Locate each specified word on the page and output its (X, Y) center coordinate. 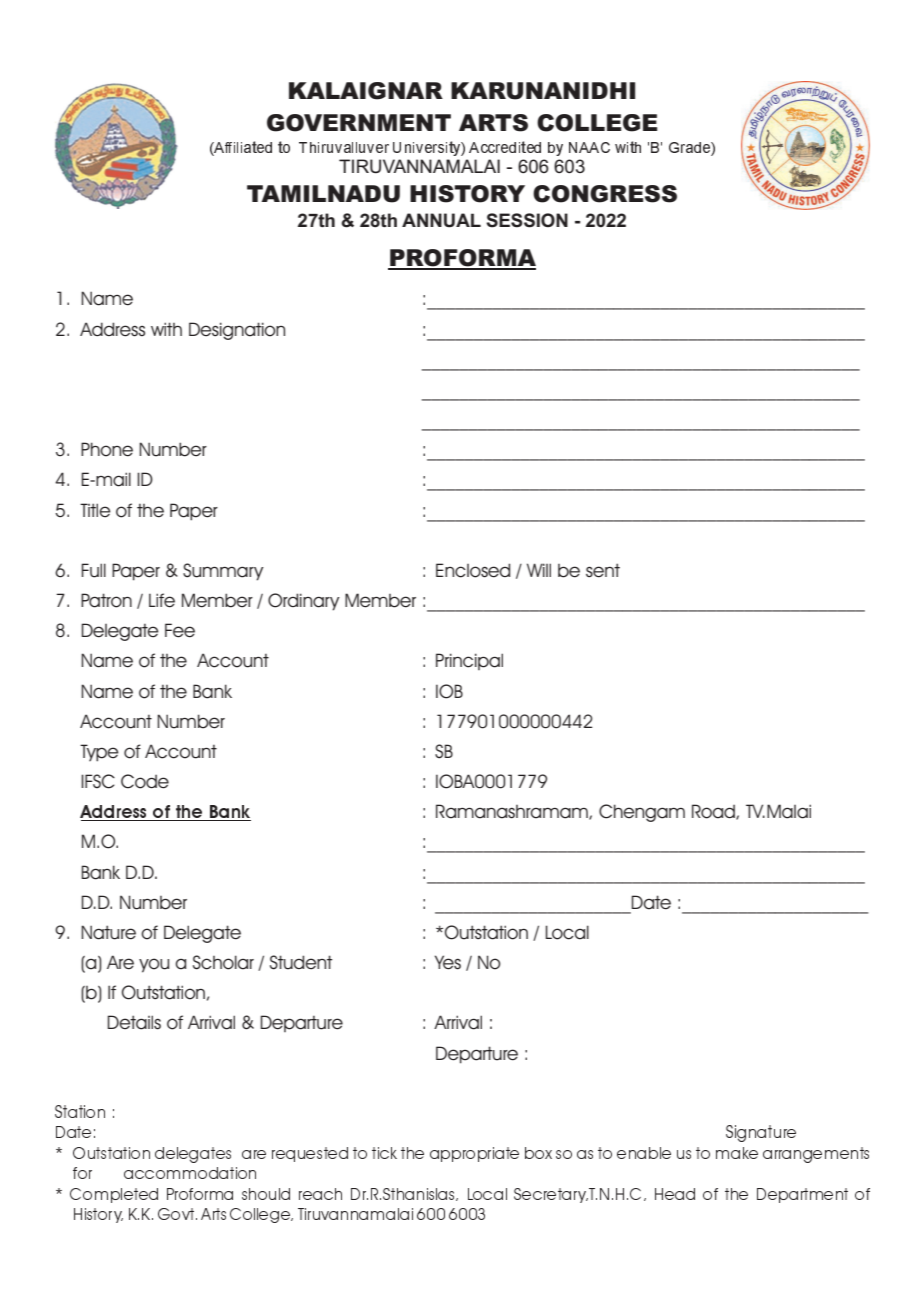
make (737, 1153)
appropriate (474, 1154)
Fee (180, 630)
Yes (448, 962)
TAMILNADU (323, 194)
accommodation (190, 1173)
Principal (469, 661)
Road (714, 812)
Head (675, 1194)
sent (603, 570)
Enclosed (473, 570)
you (154, 965)
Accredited (505, 147)
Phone (107, 449)
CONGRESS (605, 194)
